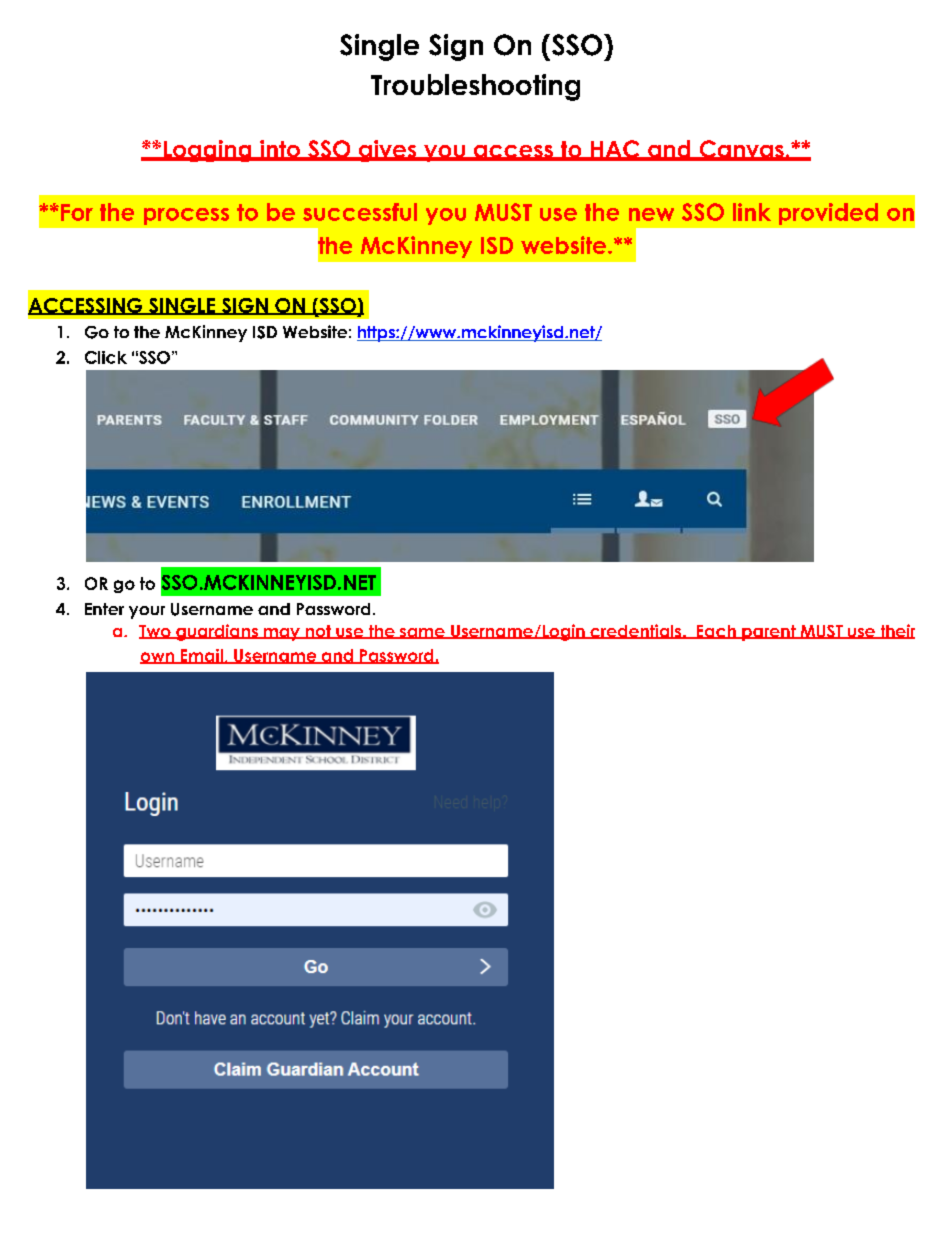 This page has height=1233, width=952. I want to click on Click, so click(106, 357).
